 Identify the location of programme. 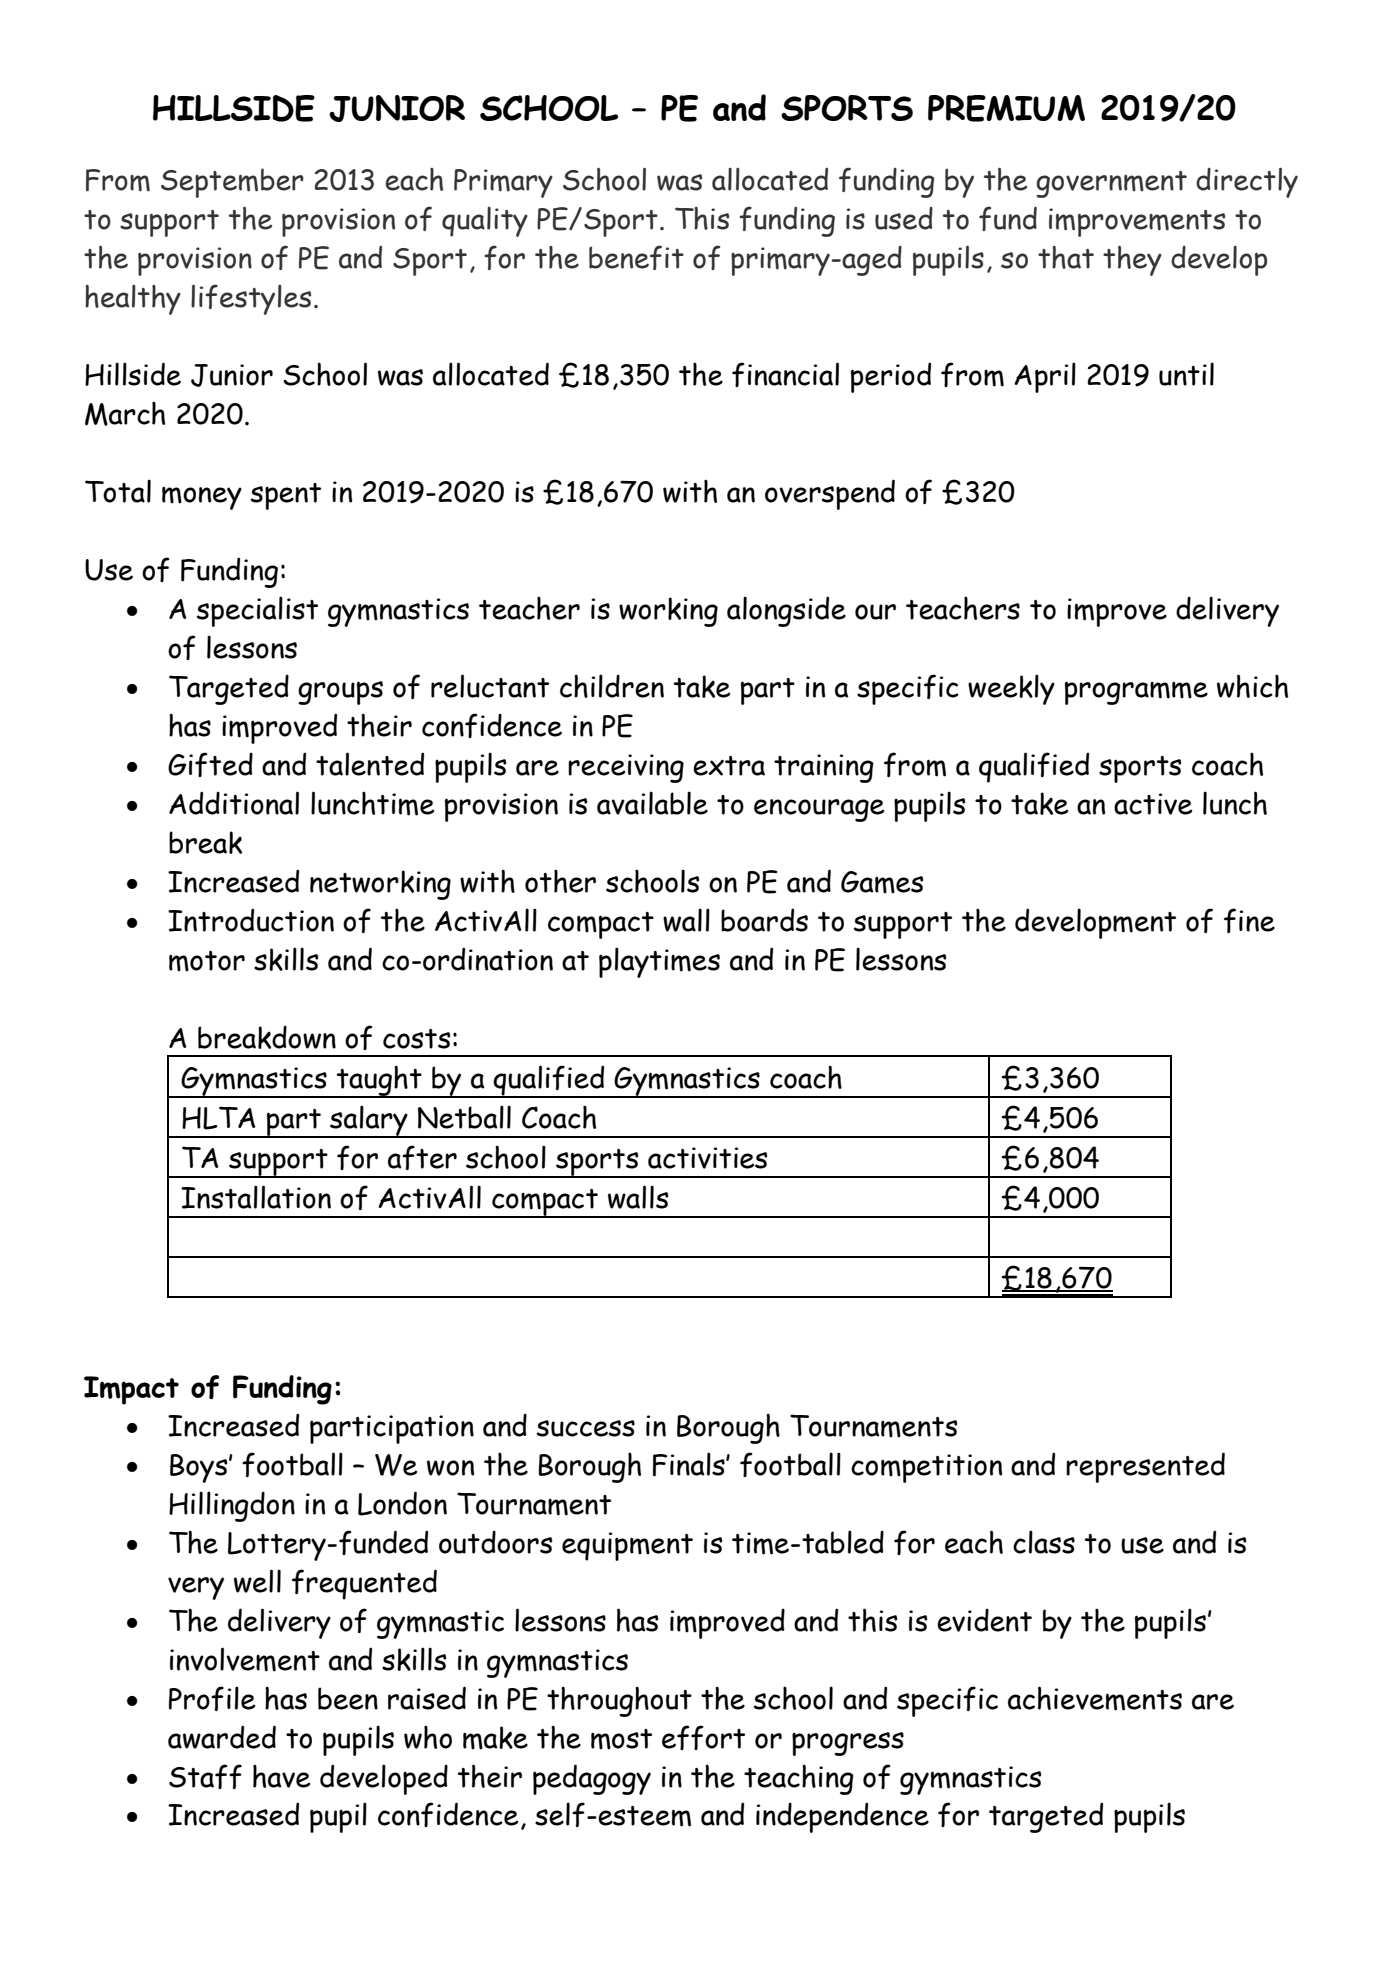
(1136, 693).
